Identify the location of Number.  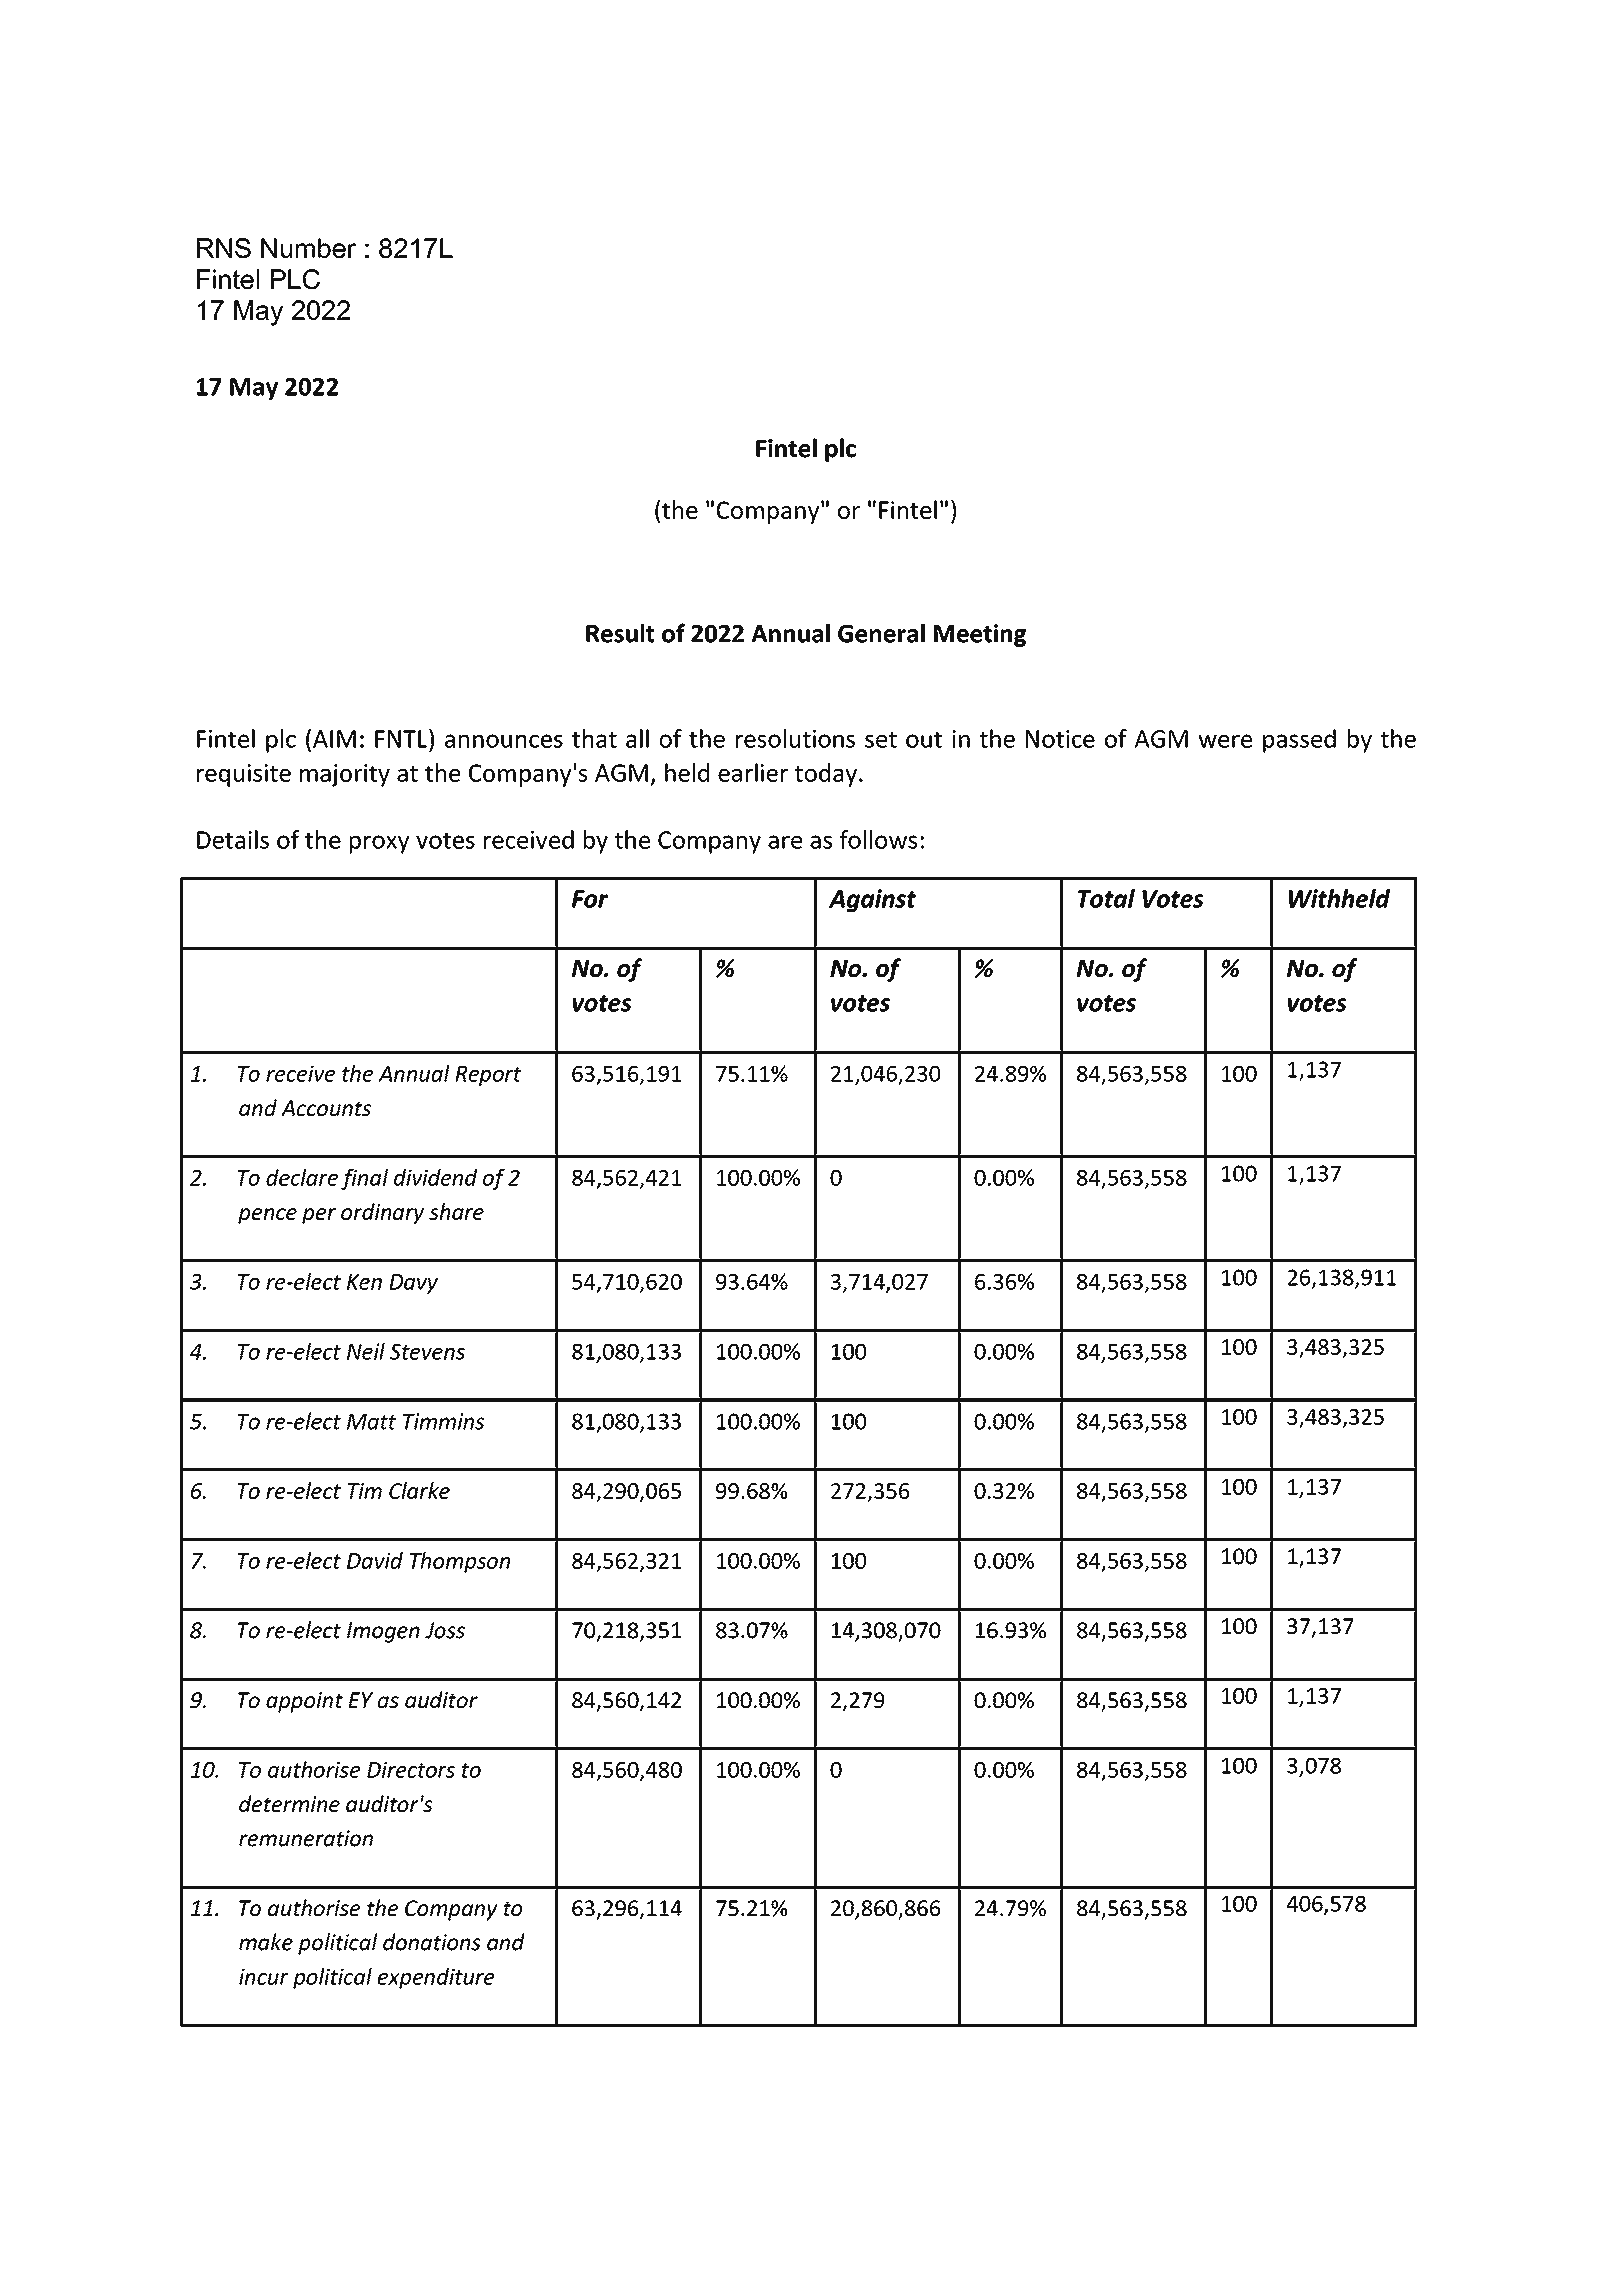
(308, 248).
